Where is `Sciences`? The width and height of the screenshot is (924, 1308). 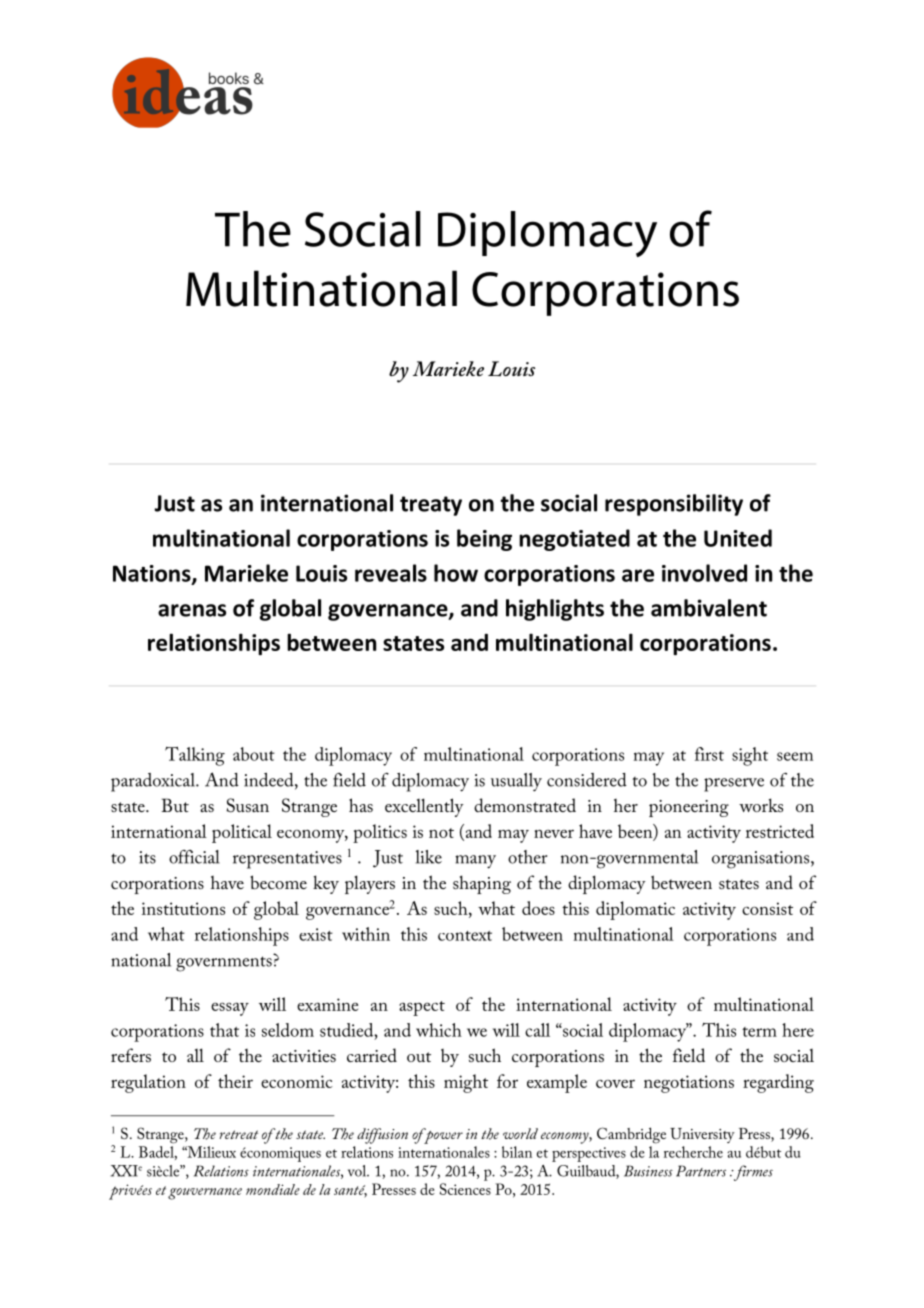 Sciences is located at coordinates (465, 1189).
